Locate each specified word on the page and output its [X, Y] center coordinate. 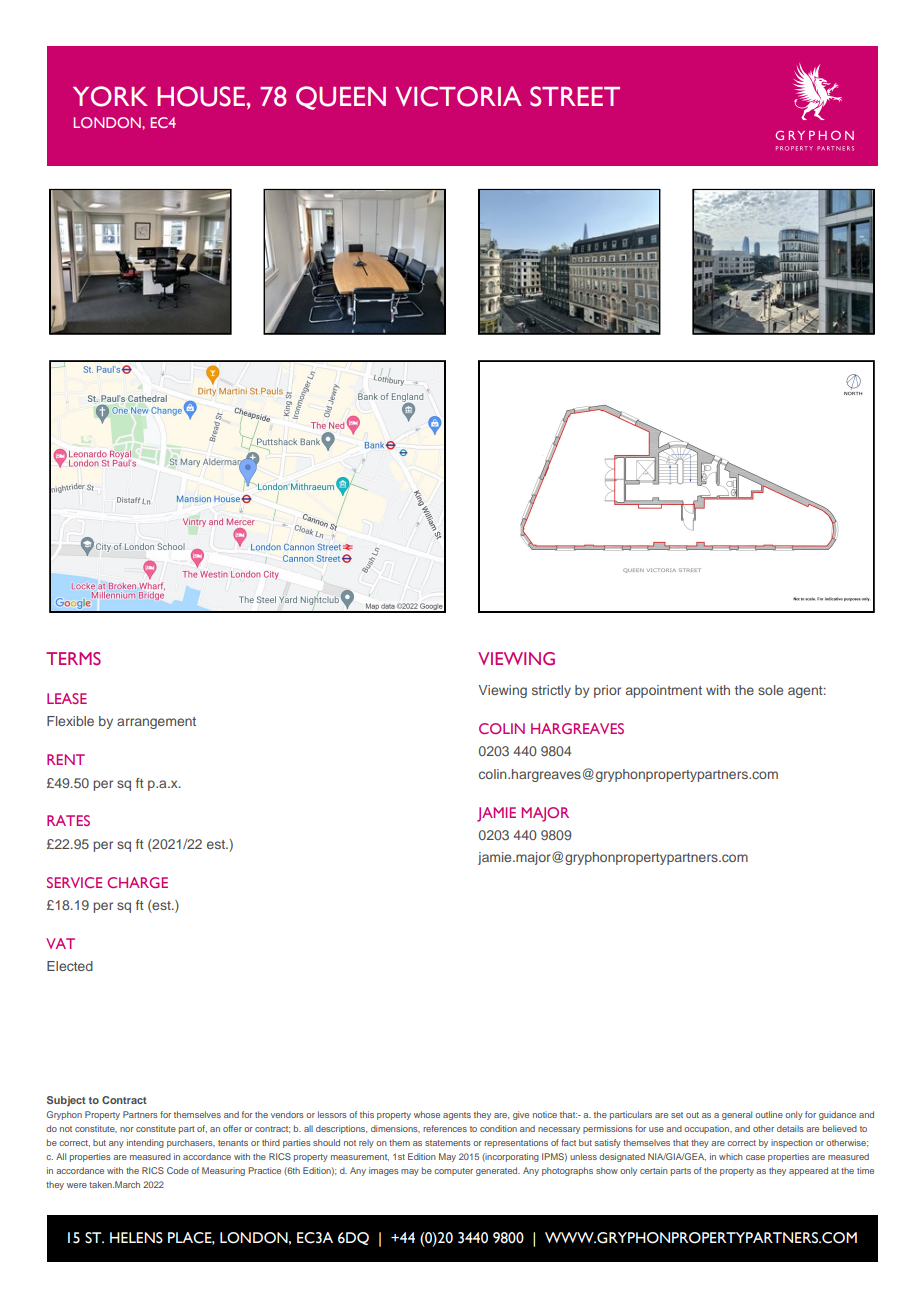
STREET [575, 96]
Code [178, 1170]
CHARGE [137, 882]
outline [769, 1114]
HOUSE [202, 96]
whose [427, 1114]
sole [770, 690]
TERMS [73, 658]
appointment [664, 691]
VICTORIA [458, 96]
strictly [551, 691]
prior [607, 691]
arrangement [156, 723]
